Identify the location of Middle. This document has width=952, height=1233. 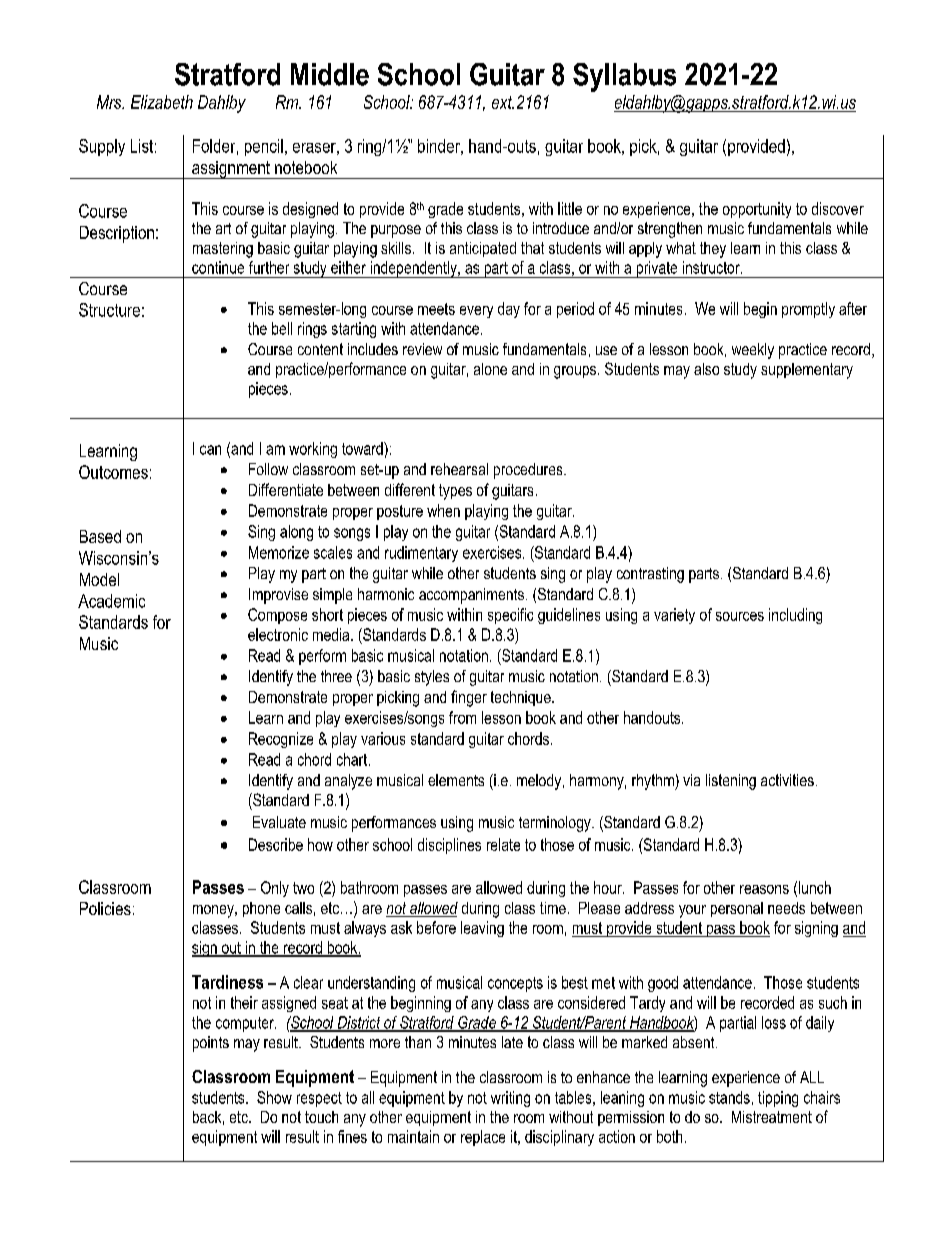
(330, 74).
